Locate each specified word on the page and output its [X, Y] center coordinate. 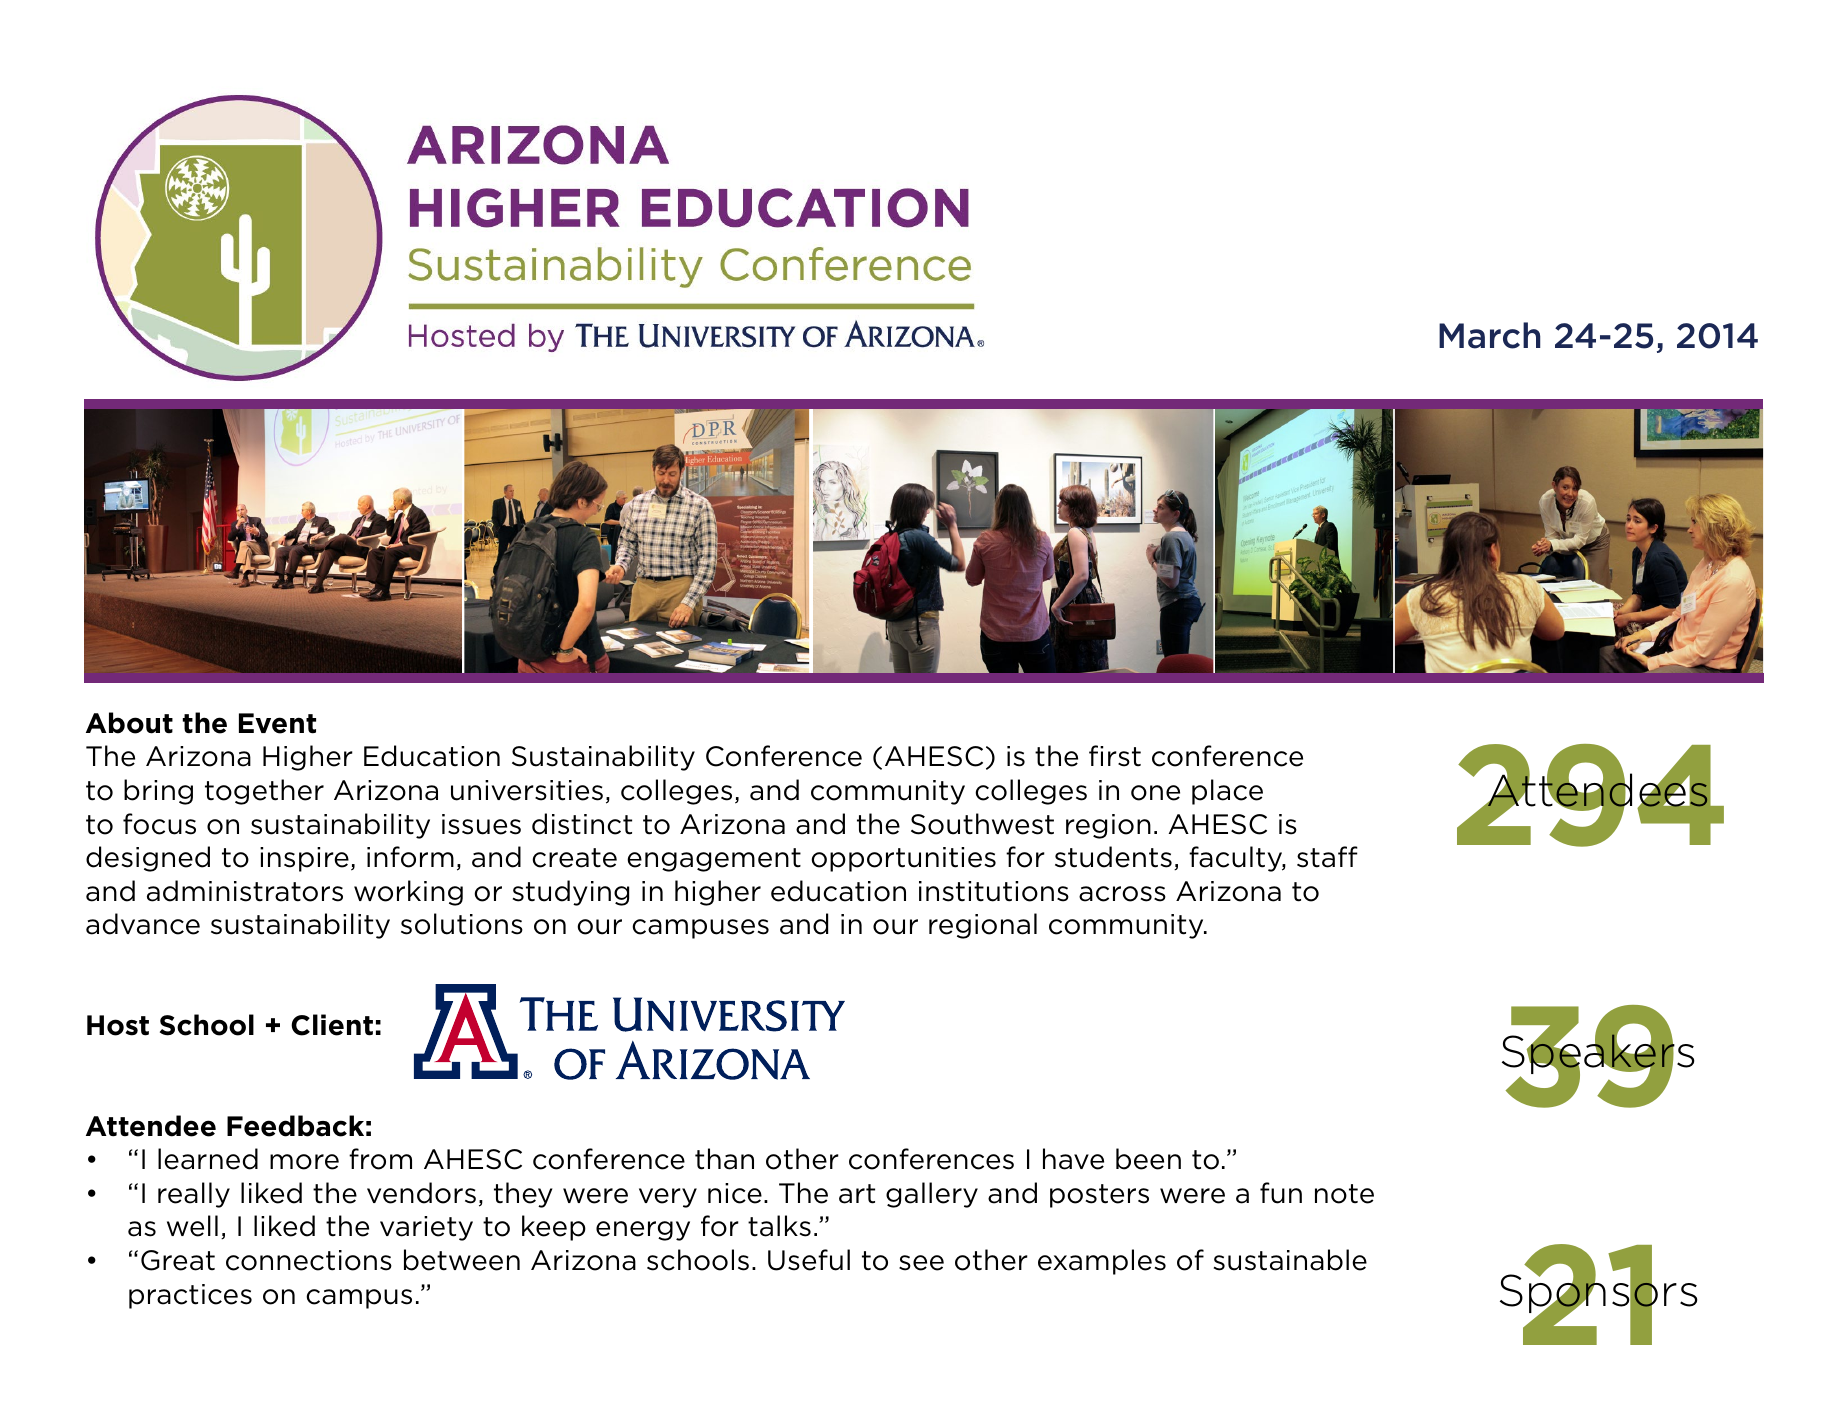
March [1489, 335]
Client [332, 1025]
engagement [714, 860]
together [264, 792]
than [724, 1159]
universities [527, 790]
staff [1327, 857]
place [1227, 792]
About [129, 723]
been [1148, 1159]
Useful [809, 1260]
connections [309, 1260]
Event [277, 723]
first [1115, 756]
